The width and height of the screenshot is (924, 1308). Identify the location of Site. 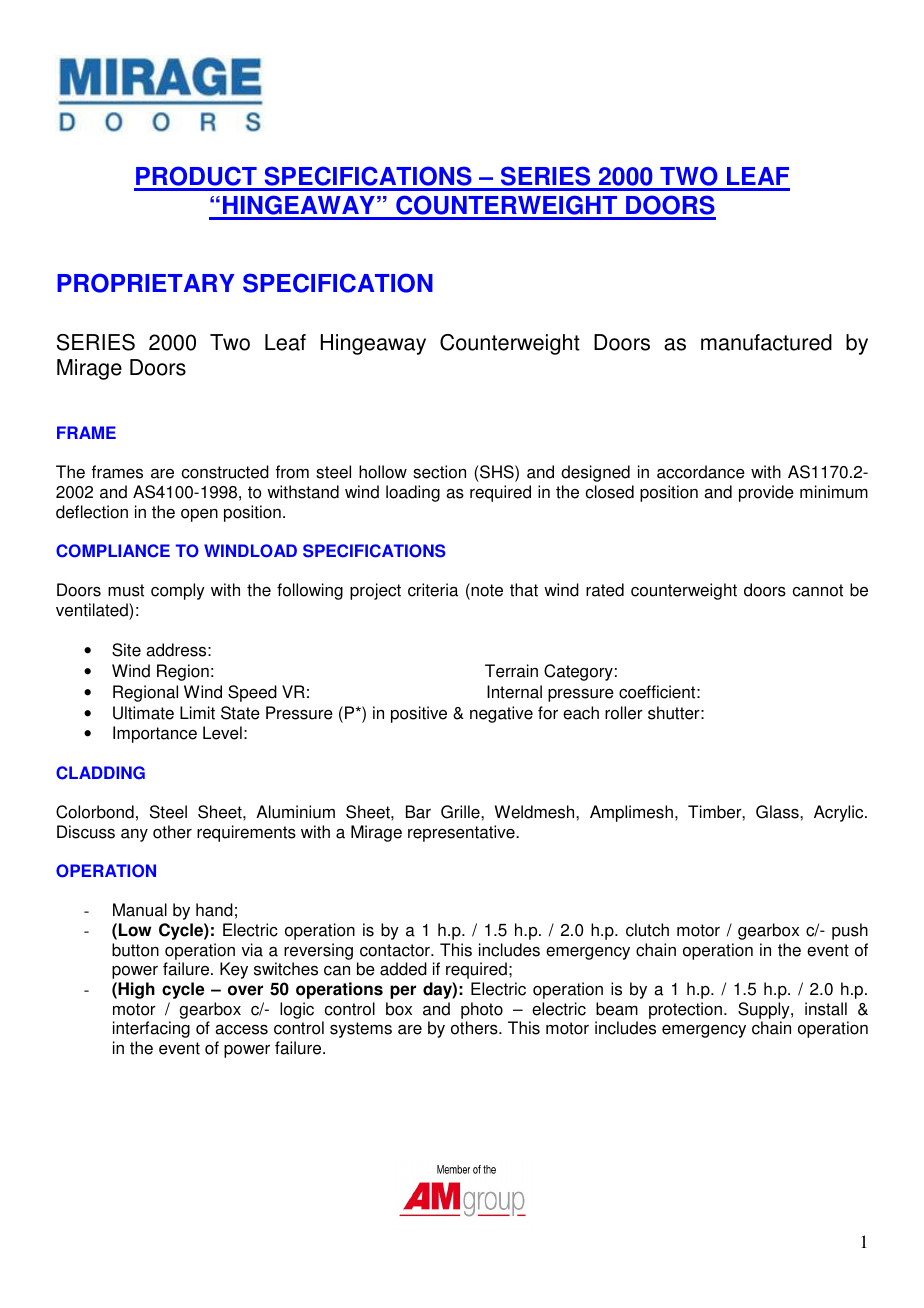
(126, 650).
